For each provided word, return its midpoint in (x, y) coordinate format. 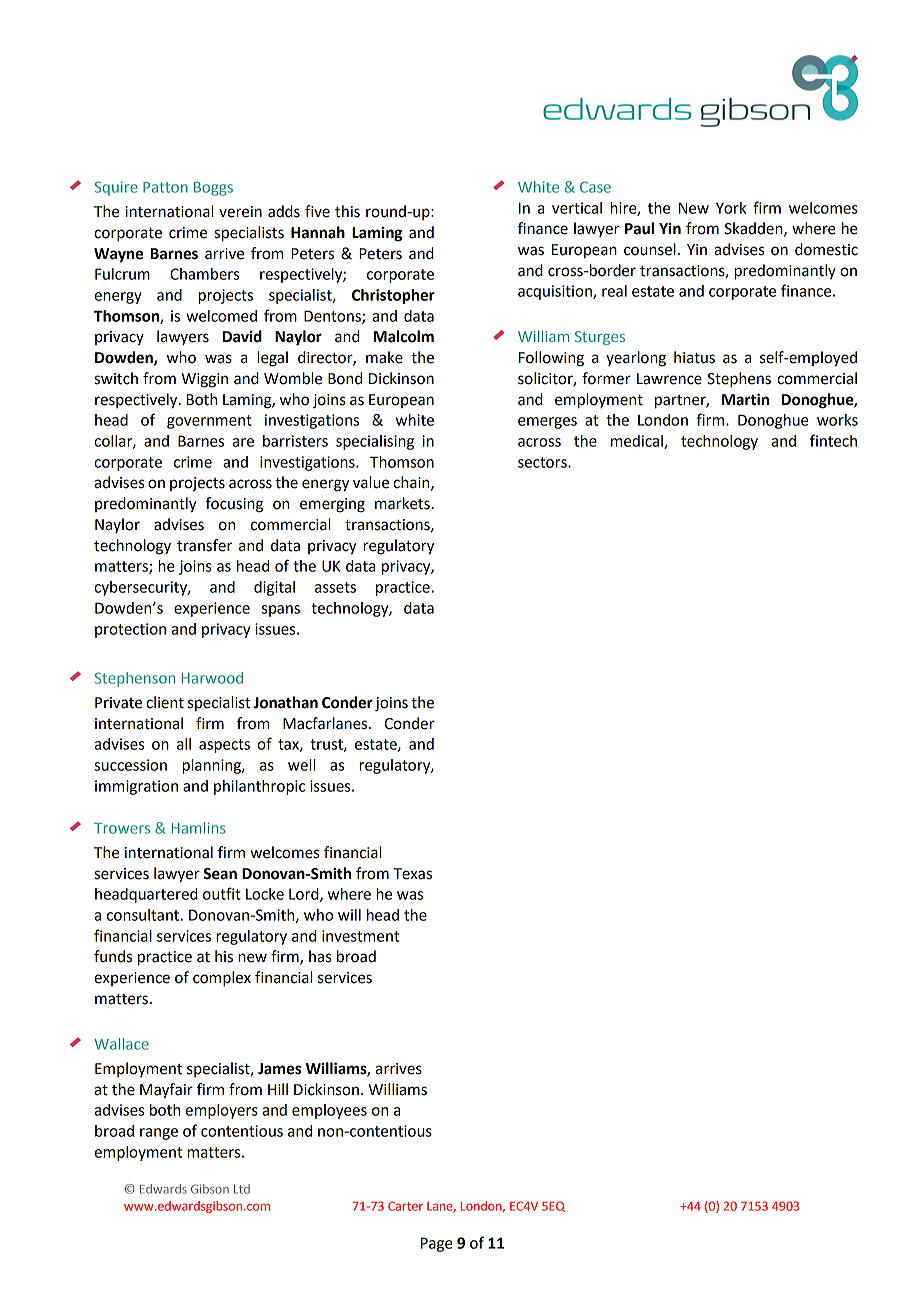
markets (402, 503)
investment (360, 936)
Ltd (242, 1189)
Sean (220, 874)
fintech (833, 440)
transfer (204, 545)
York (731, 208)
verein (240, 212)
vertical (577, 208)
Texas (412, 874)
